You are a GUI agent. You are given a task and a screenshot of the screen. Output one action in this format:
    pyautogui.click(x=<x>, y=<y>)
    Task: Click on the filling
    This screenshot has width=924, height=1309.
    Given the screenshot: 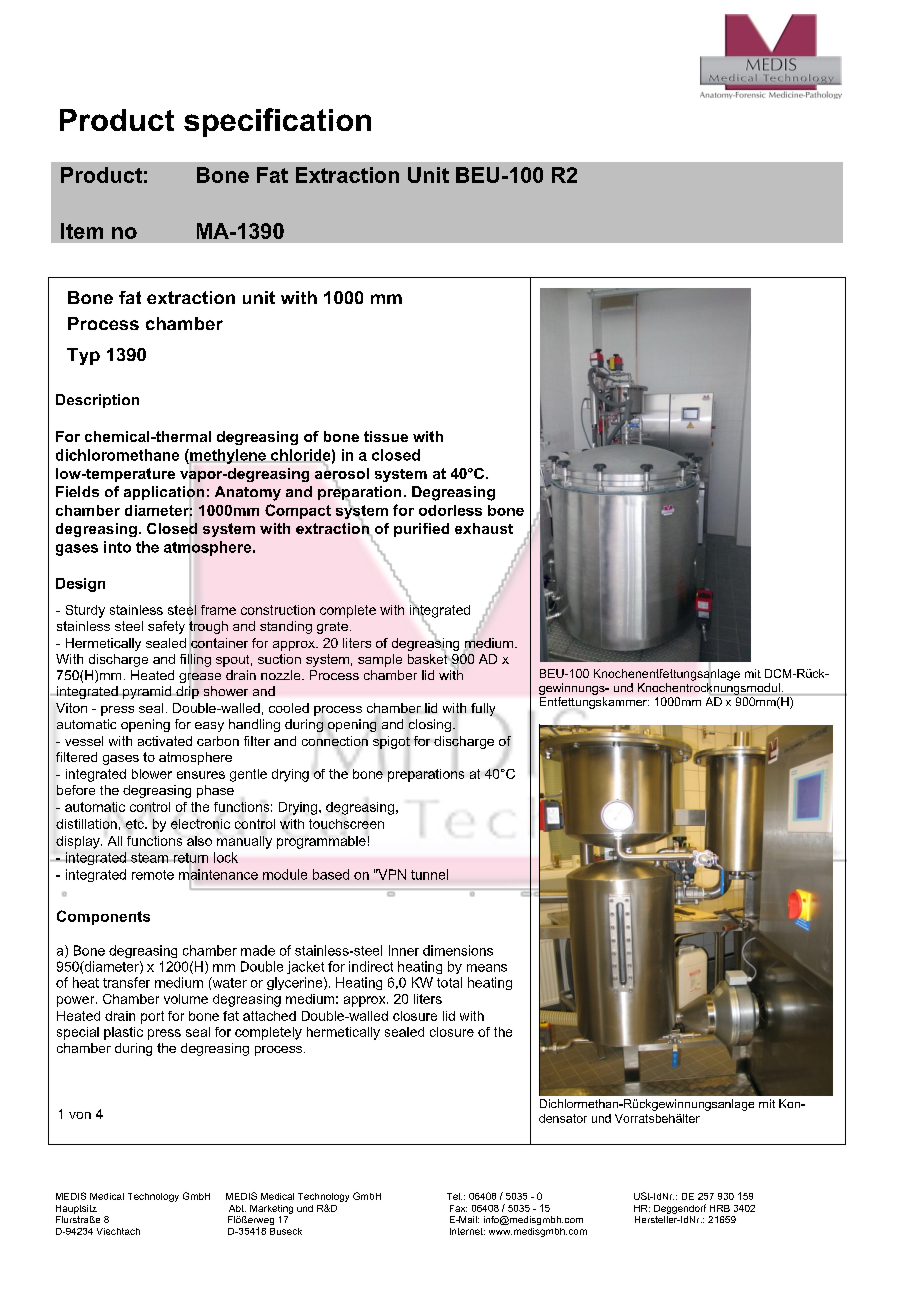 What is the action you would take?
    pyautogui.click(x=195, y=660)
